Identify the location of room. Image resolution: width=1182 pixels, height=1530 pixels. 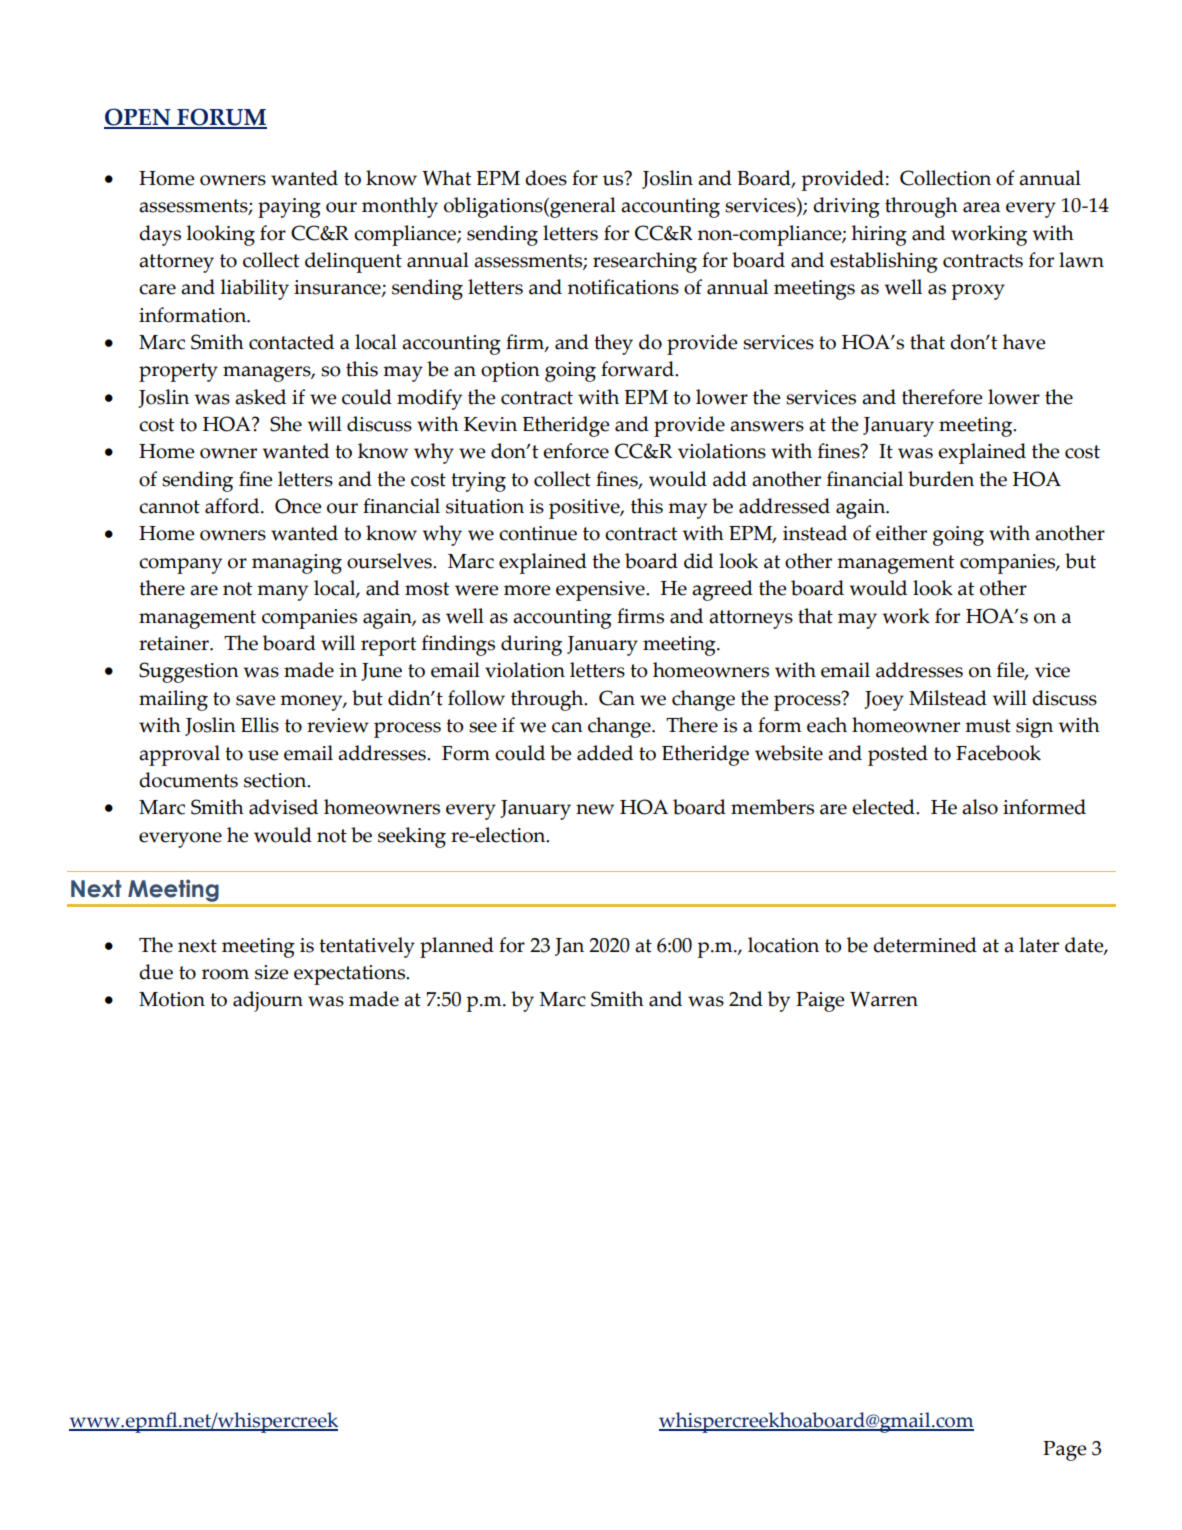
(225, 974).
